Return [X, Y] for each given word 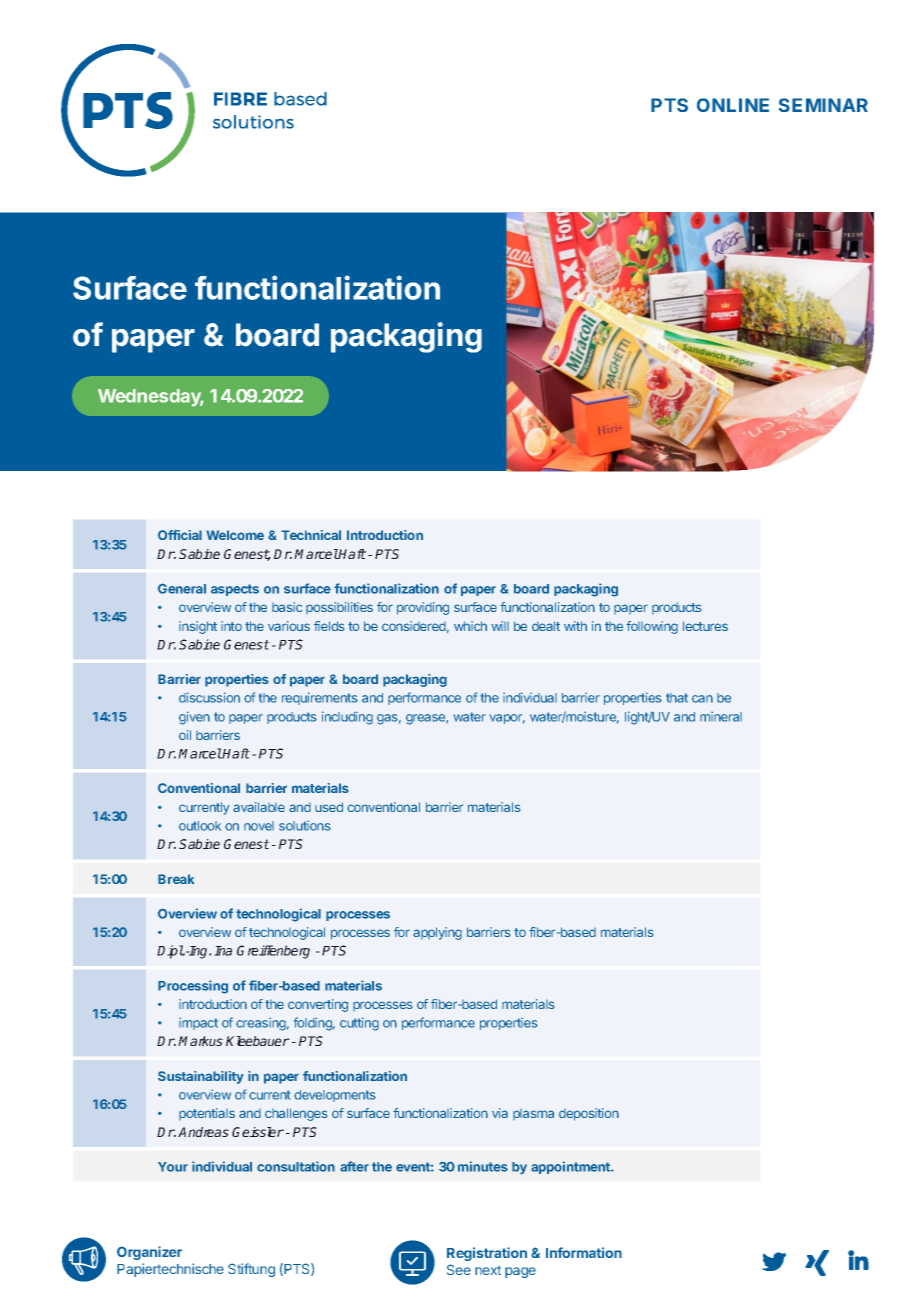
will [500, 626]
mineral [721, 717]
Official [180, 535]
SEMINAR [823, 105]
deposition [589, 1114]
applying [437, 933]
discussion [209, 697]
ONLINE [733, 105]
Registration [487, 1254]
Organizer [149, 1253]
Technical [311, 535]
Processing [193, 987]
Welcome [235, 535]
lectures [705, 626]
